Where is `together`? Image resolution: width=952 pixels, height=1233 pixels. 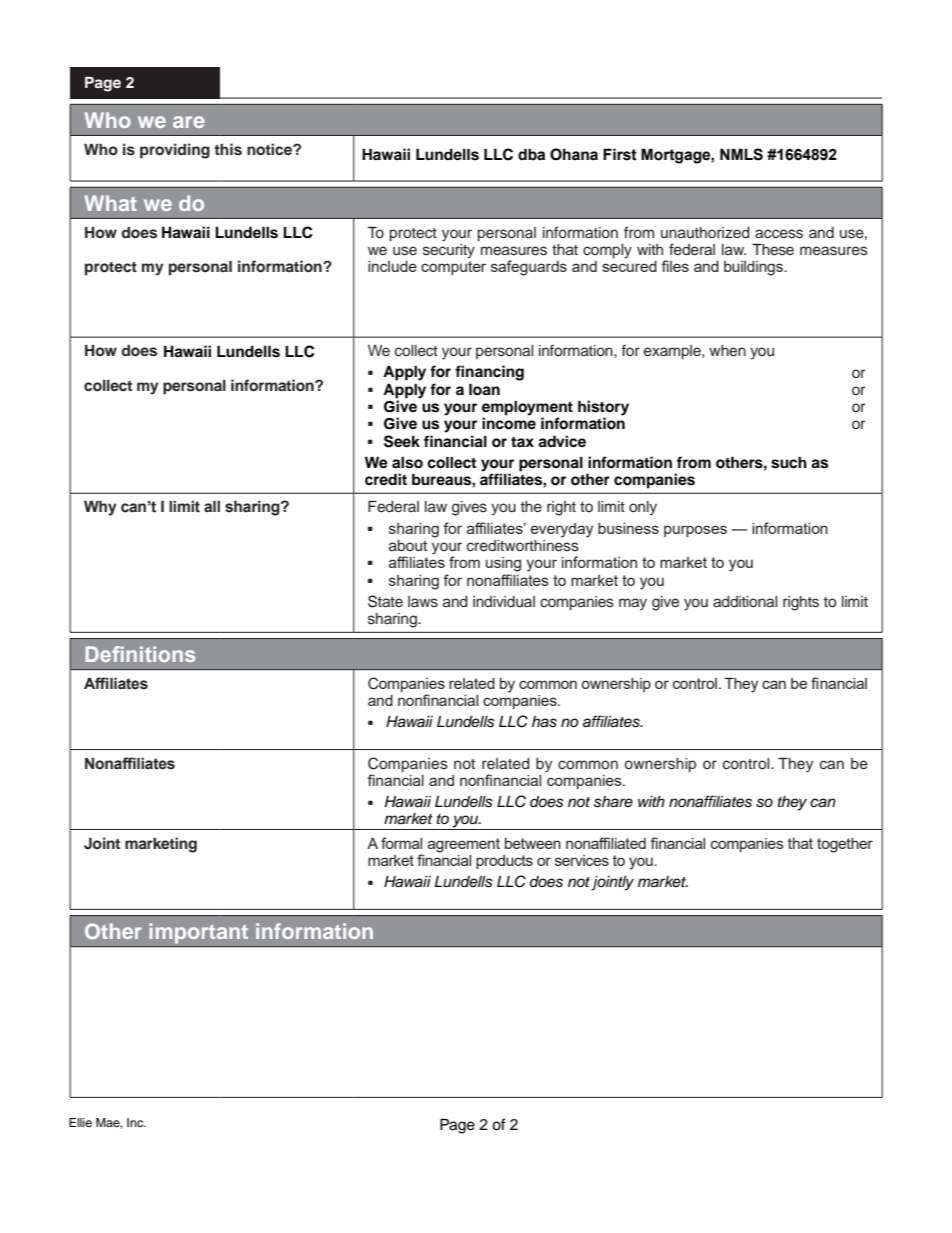
together is located at coordinates (845, 845).
